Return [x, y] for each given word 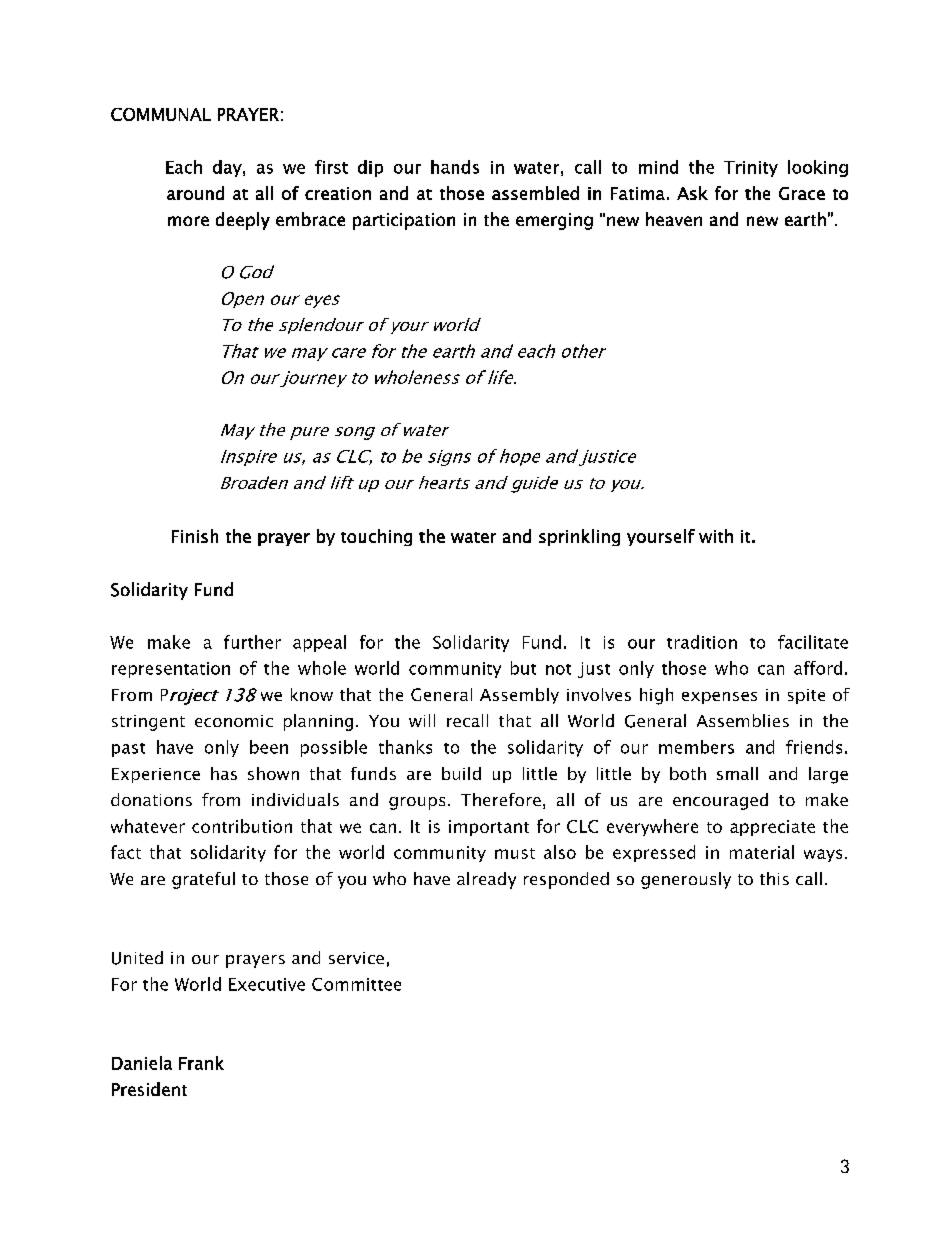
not [558, 669]
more [188, 221]
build [461, 773]
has [224, 773]
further [252, 642]
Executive [267, 984]
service [356, 958]
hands [455, 167]
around [195, 193]
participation [404, 221]
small [737, 773]
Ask [692, 193]
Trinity [751, 169]
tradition [702, 642]
